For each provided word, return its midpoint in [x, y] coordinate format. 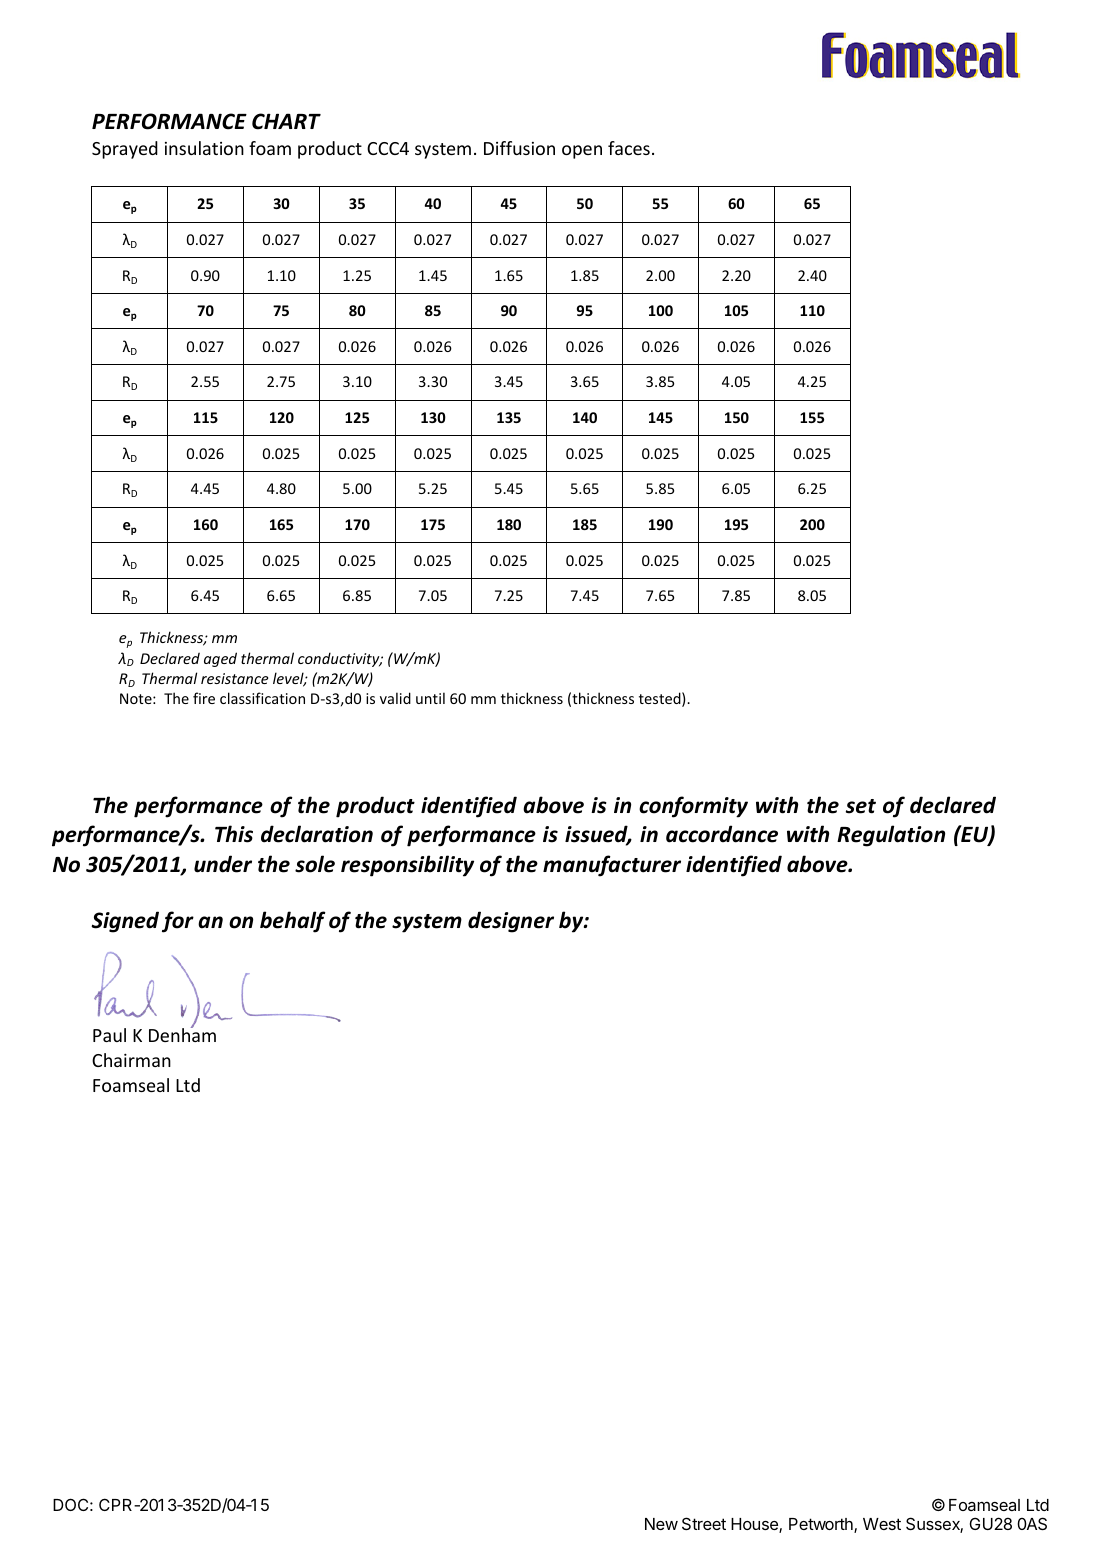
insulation [204, 148]
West [882, 1524]
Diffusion [519, 148]
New [661, 1524]
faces [629, 148]
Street [704, 1523]
